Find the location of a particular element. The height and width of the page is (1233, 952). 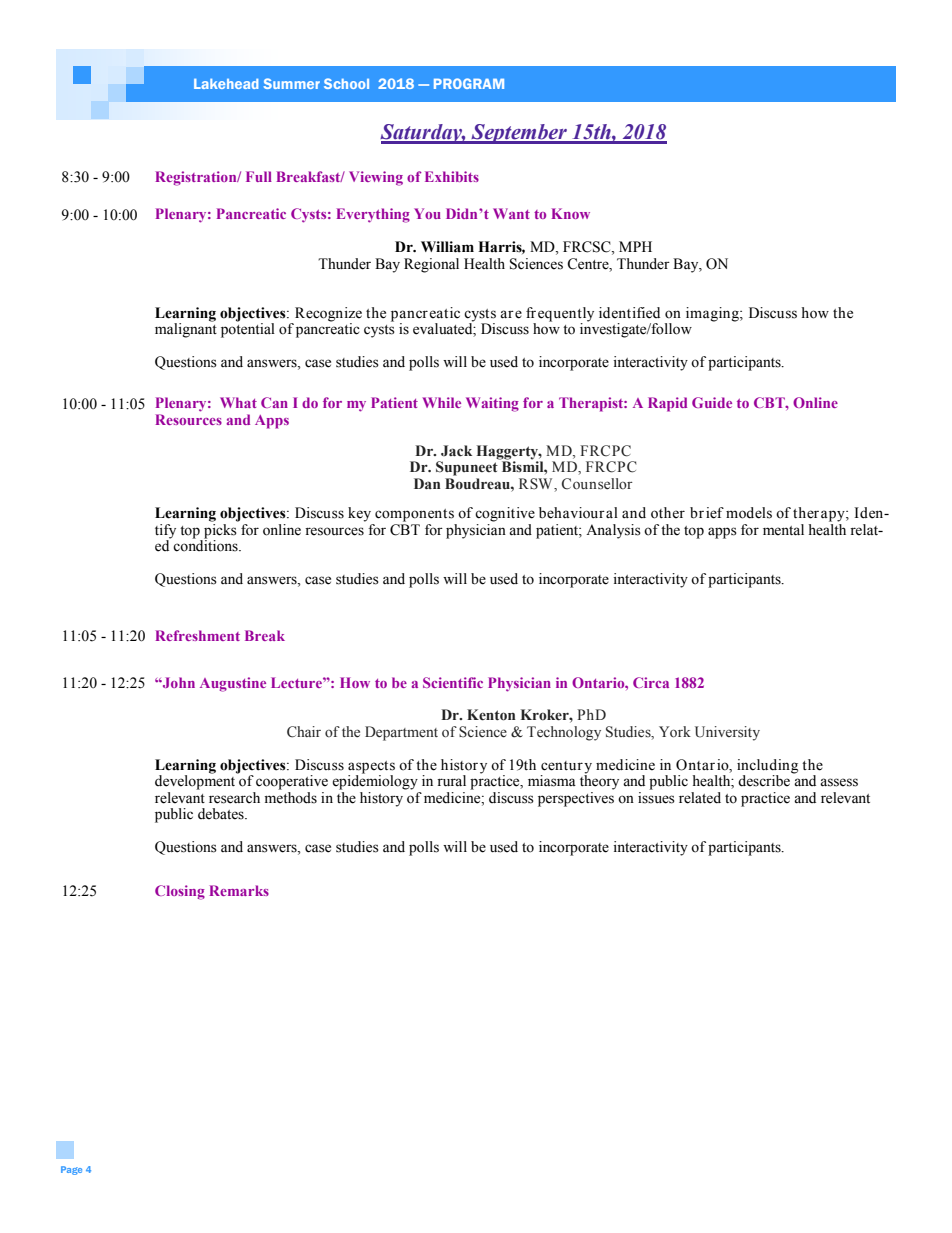

Regional is located at coordinates (431, 265).
